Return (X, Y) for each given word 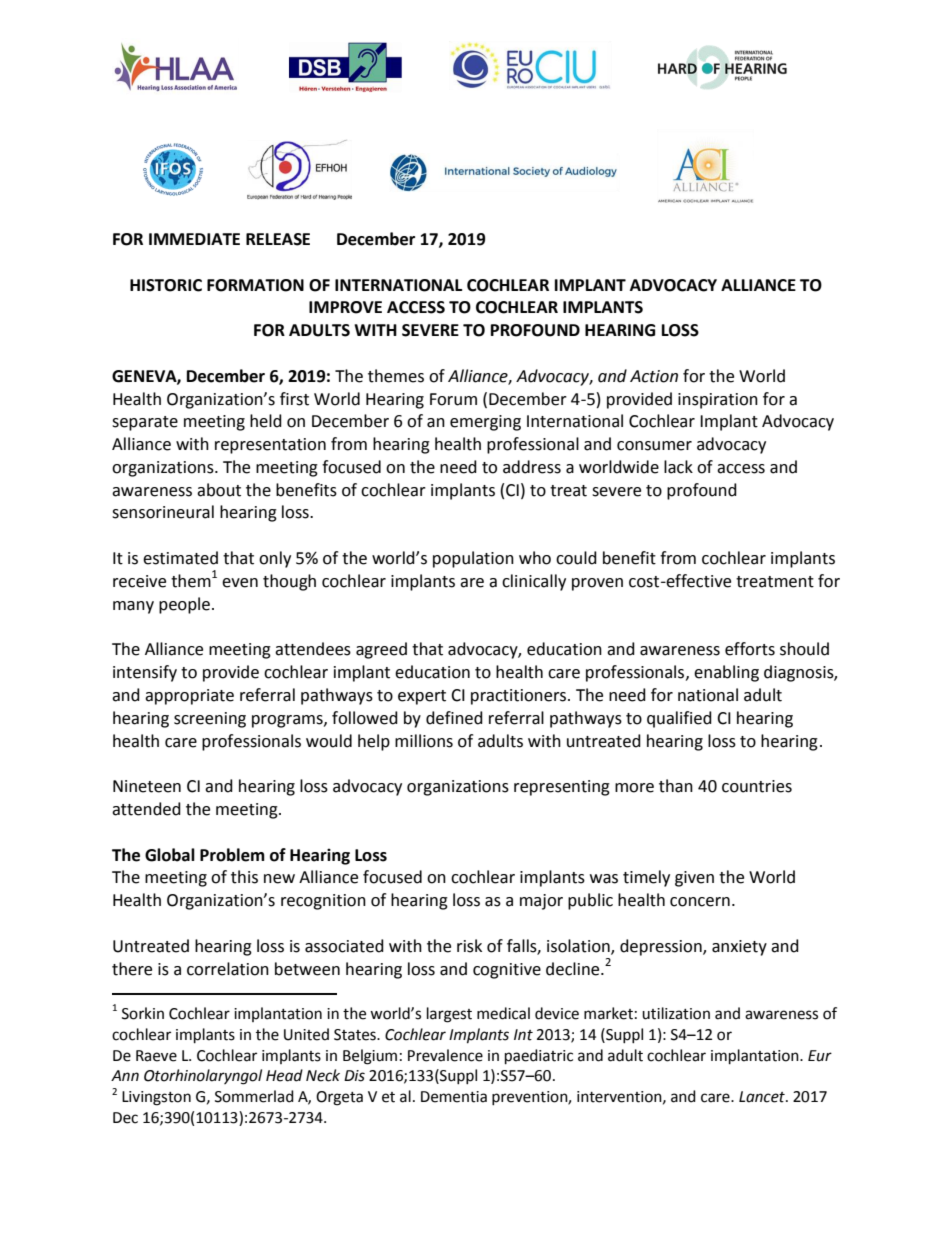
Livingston (156, 1098)
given (694, 879)
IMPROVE (345, 307)
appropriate (189, 697)
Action (654, 376)
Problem (232, 855)
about (219, 490)
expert (422, 697)
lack (678, 467)
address (532, 467)
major (541, 902)
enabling (726, 673)
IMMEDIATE (194, 239)
